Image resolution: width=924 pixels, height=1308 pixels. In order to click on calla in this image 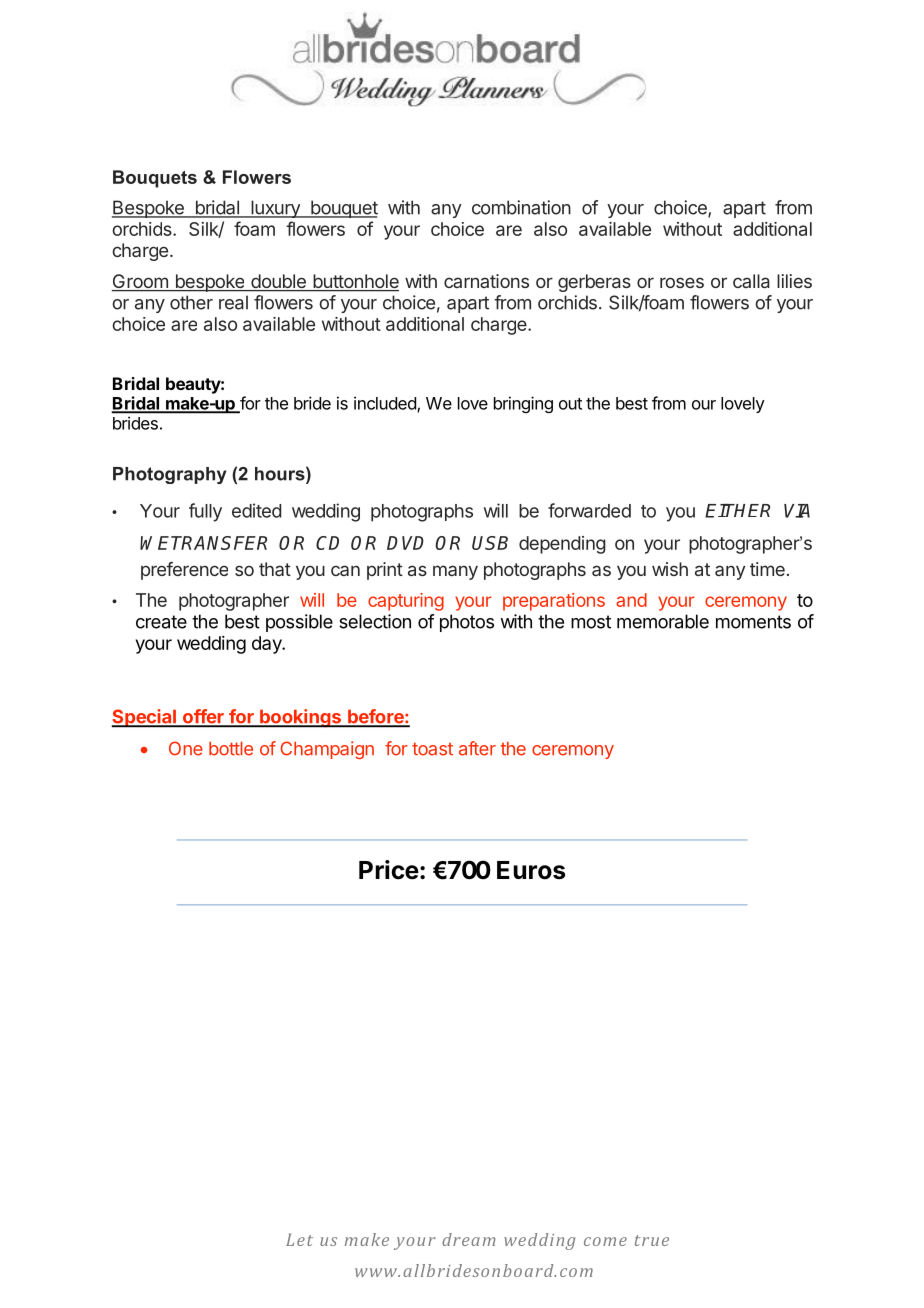, I will do `click(751, 281)`.
